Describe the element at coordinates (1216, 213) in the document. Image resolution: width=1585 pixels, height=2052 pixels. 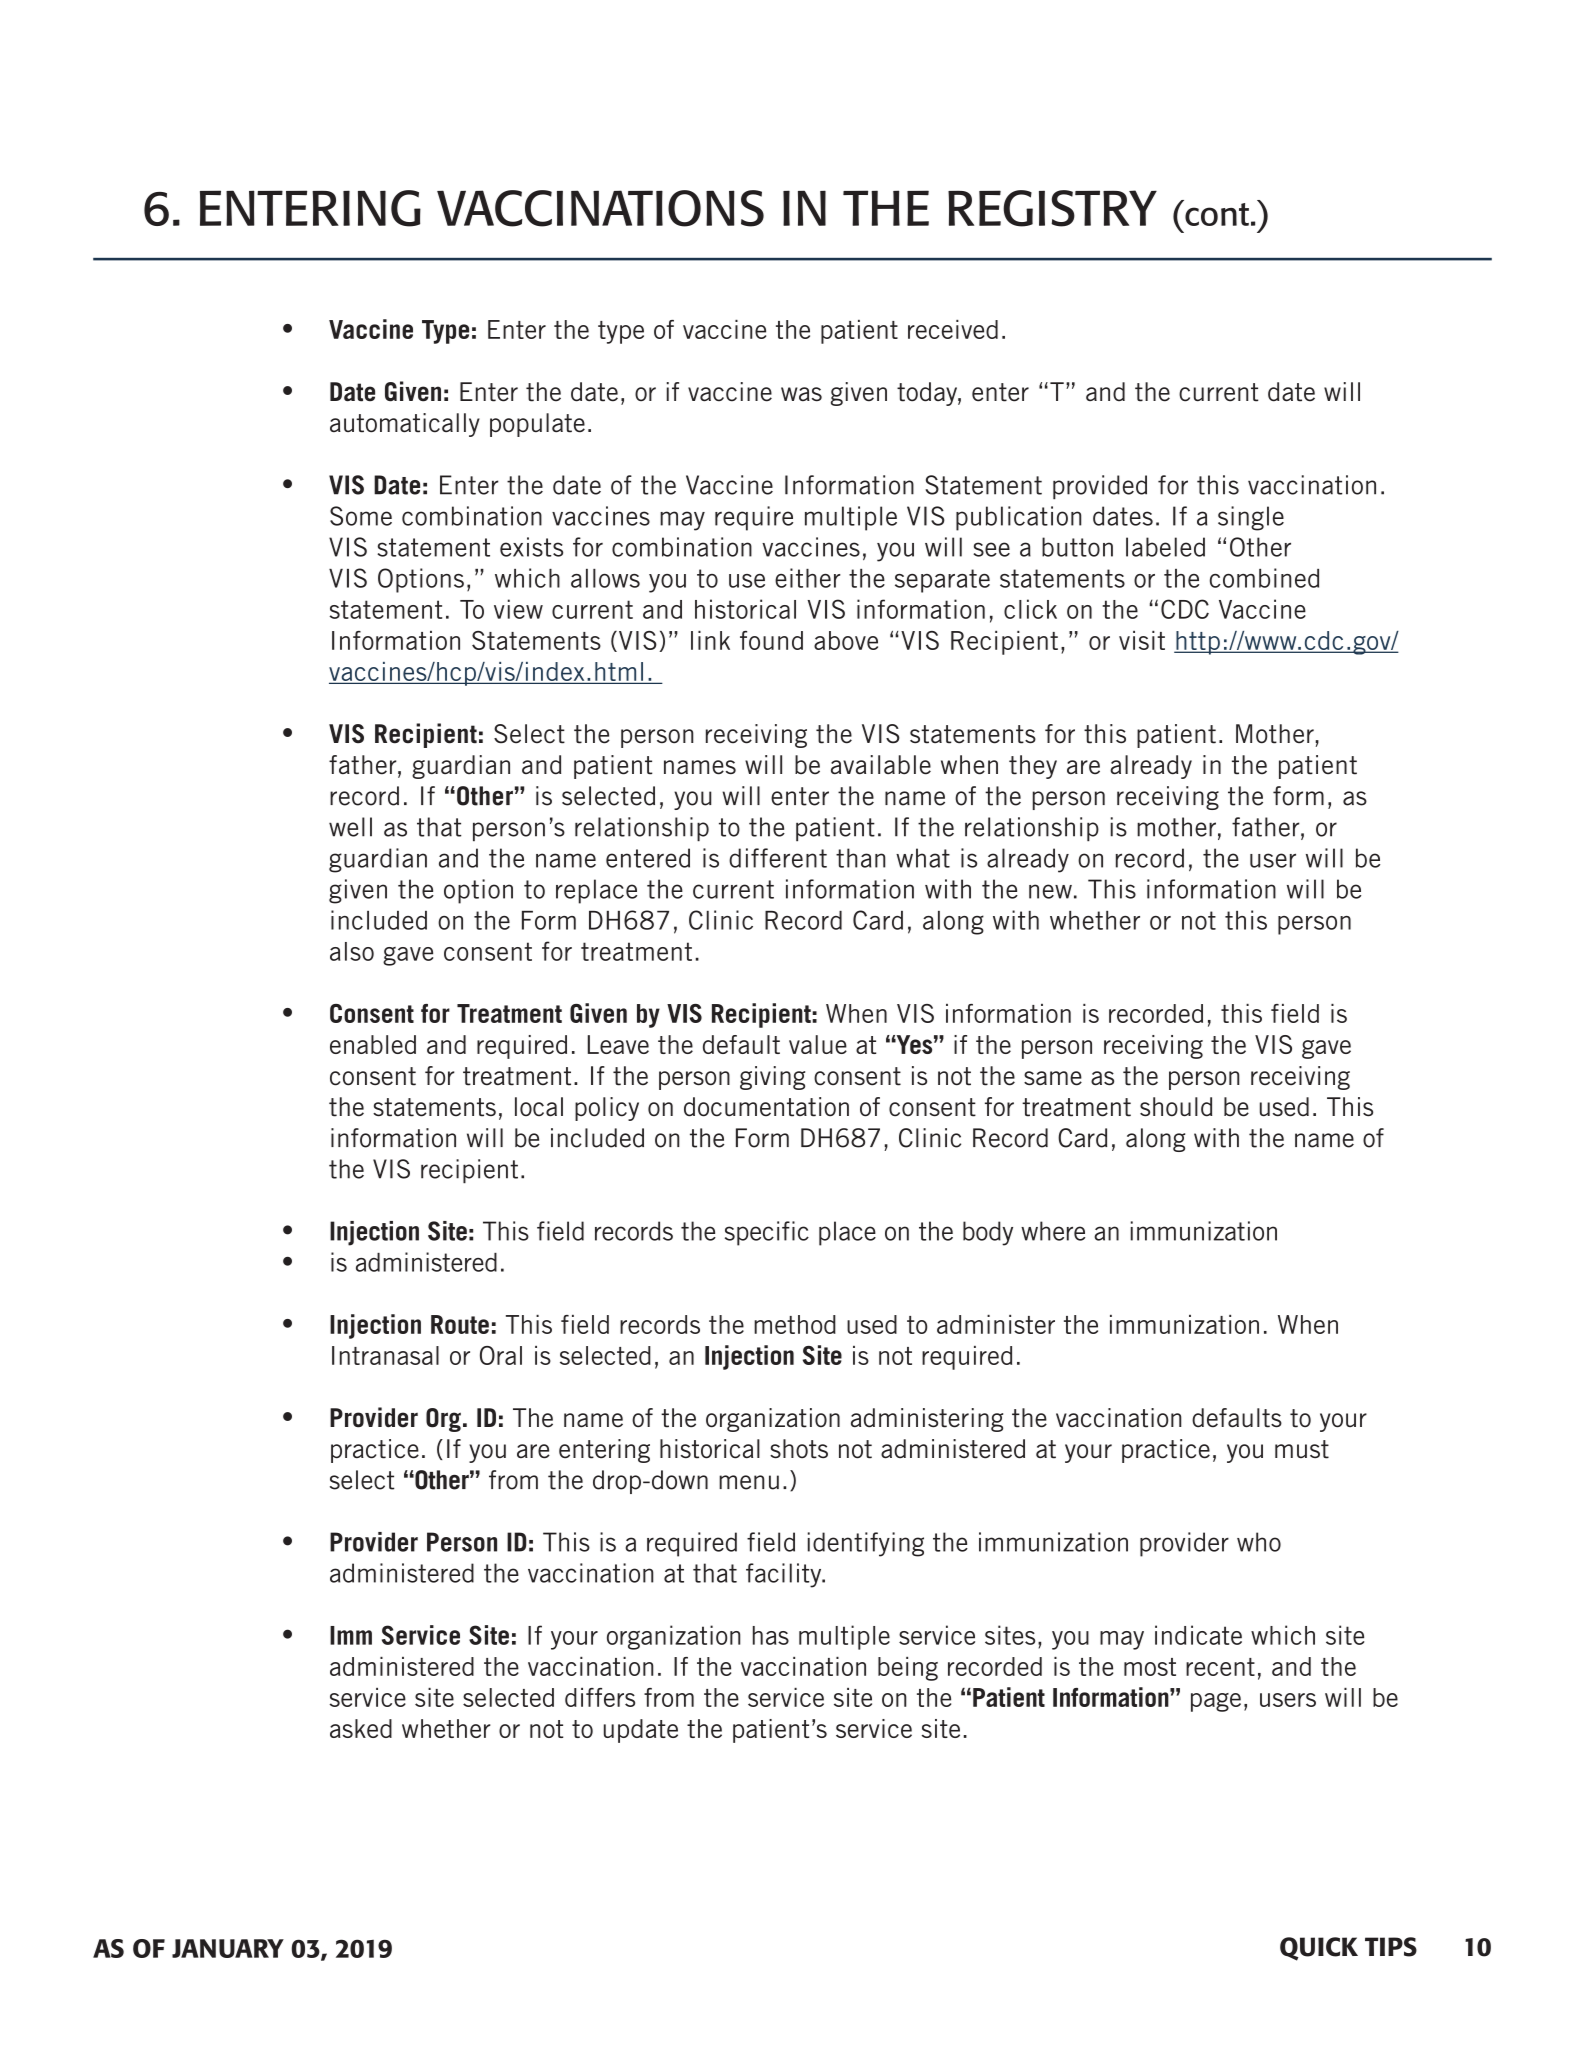
I see `cont` at that location.
